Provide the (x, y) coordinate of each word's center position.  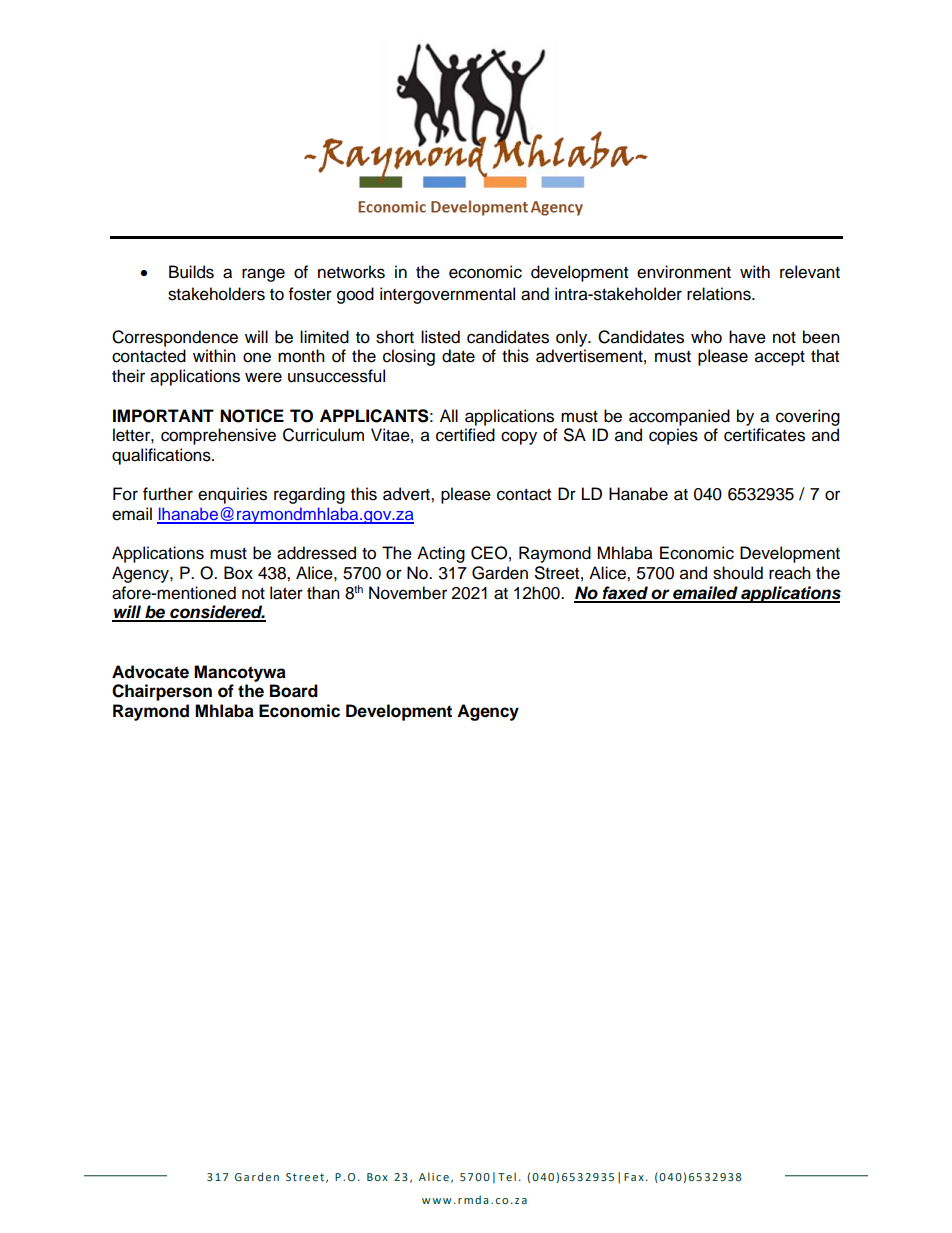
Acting (441, 554)
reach (790, 573)
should (738, 573)
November (408, 593)
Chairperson (162, 692)
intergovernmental (447, 295)
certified (465, 435)
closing (409, 357)
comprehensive (218, 436)
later (286, 593)
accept (780, 358)
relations (720, 294)
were (263, 377)
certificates (764, 435)
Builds (191, 272)
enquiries (232, 495)
